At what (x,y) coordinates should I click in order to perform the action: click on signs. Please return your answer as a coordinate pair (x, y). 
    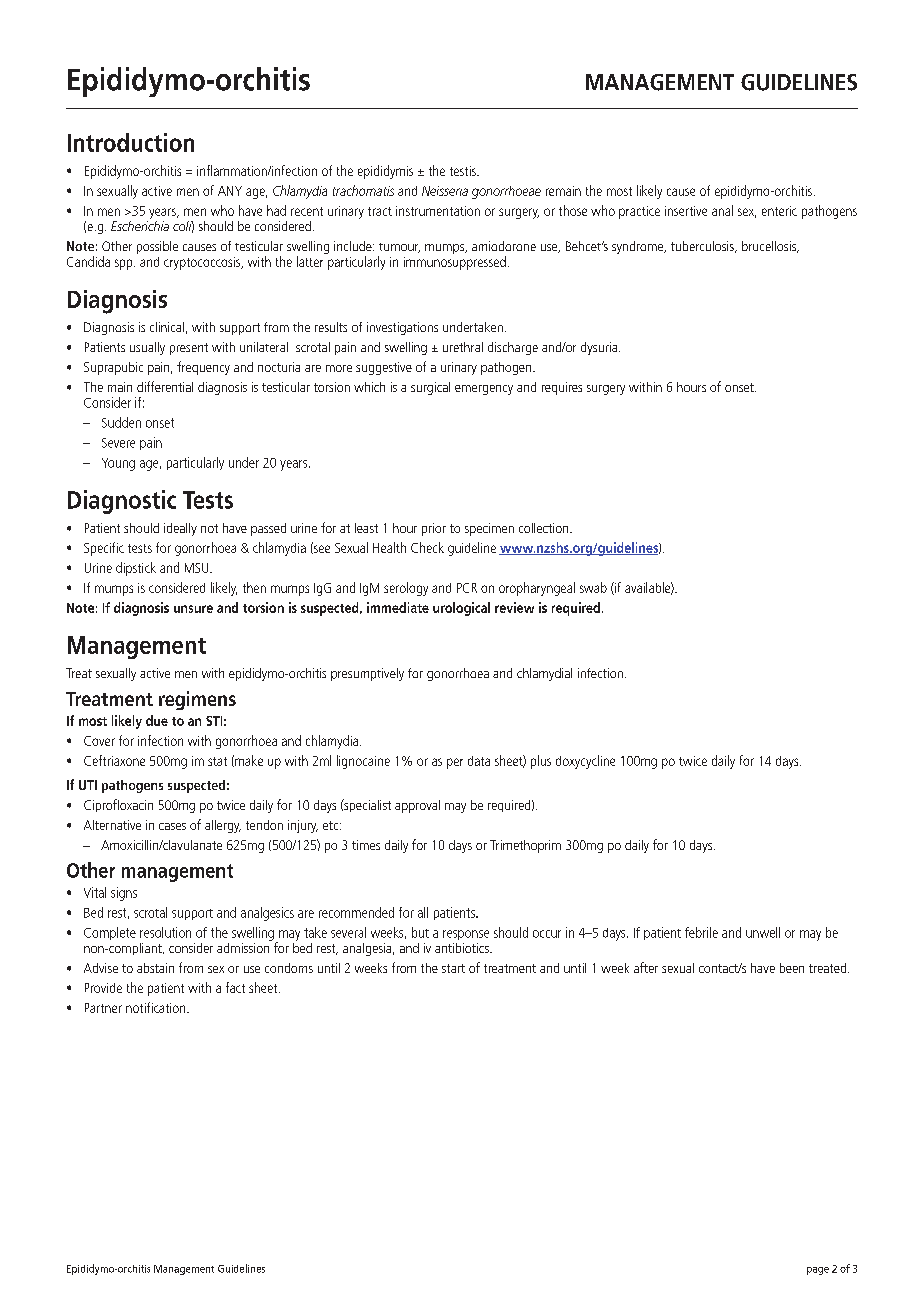
    Looking at the image, I should click on (124, 894).
